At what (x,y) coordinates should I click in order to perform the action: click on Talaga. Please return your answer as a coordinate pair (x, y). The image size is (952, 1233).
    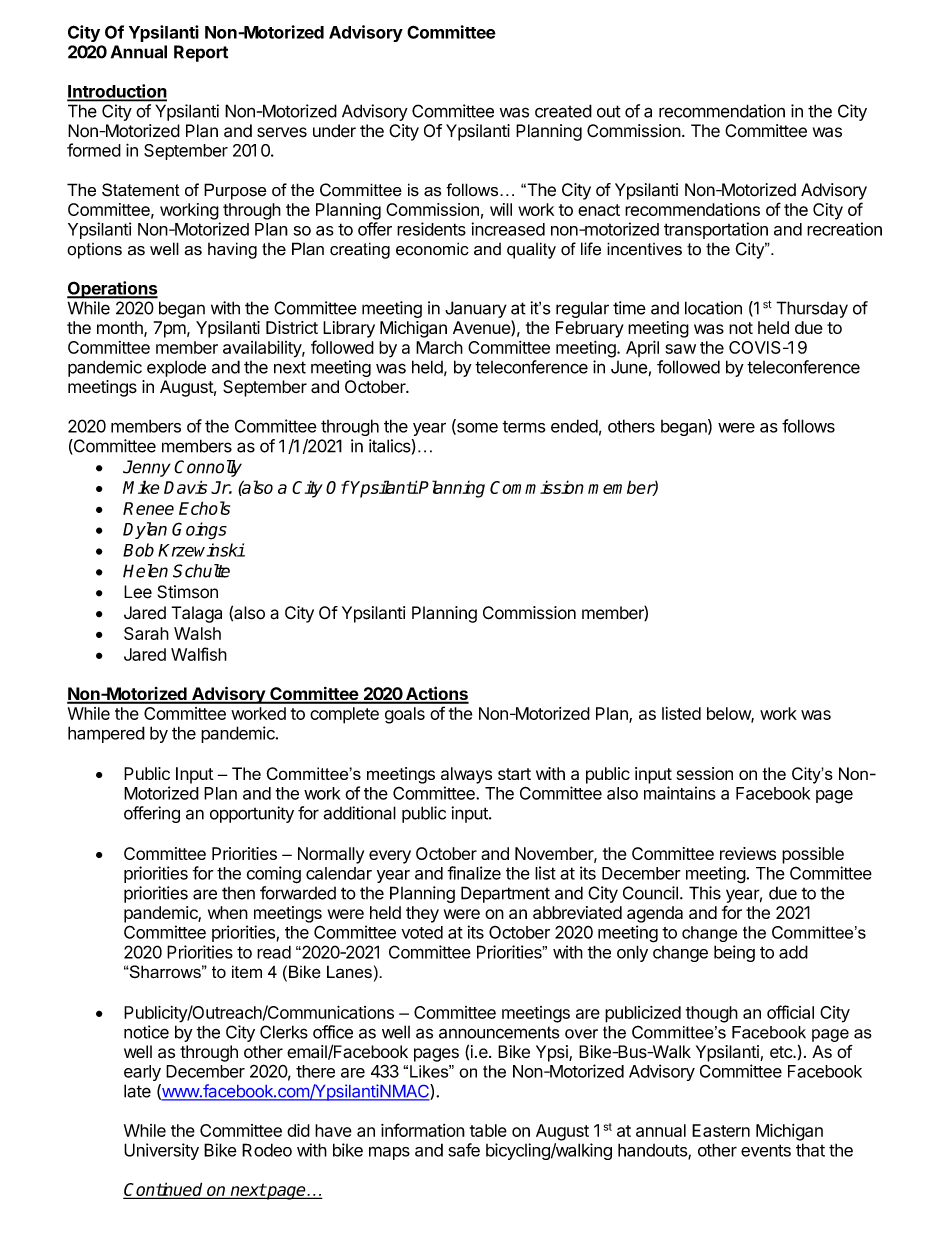
    Looking at the image, I should click on (196, 614).
